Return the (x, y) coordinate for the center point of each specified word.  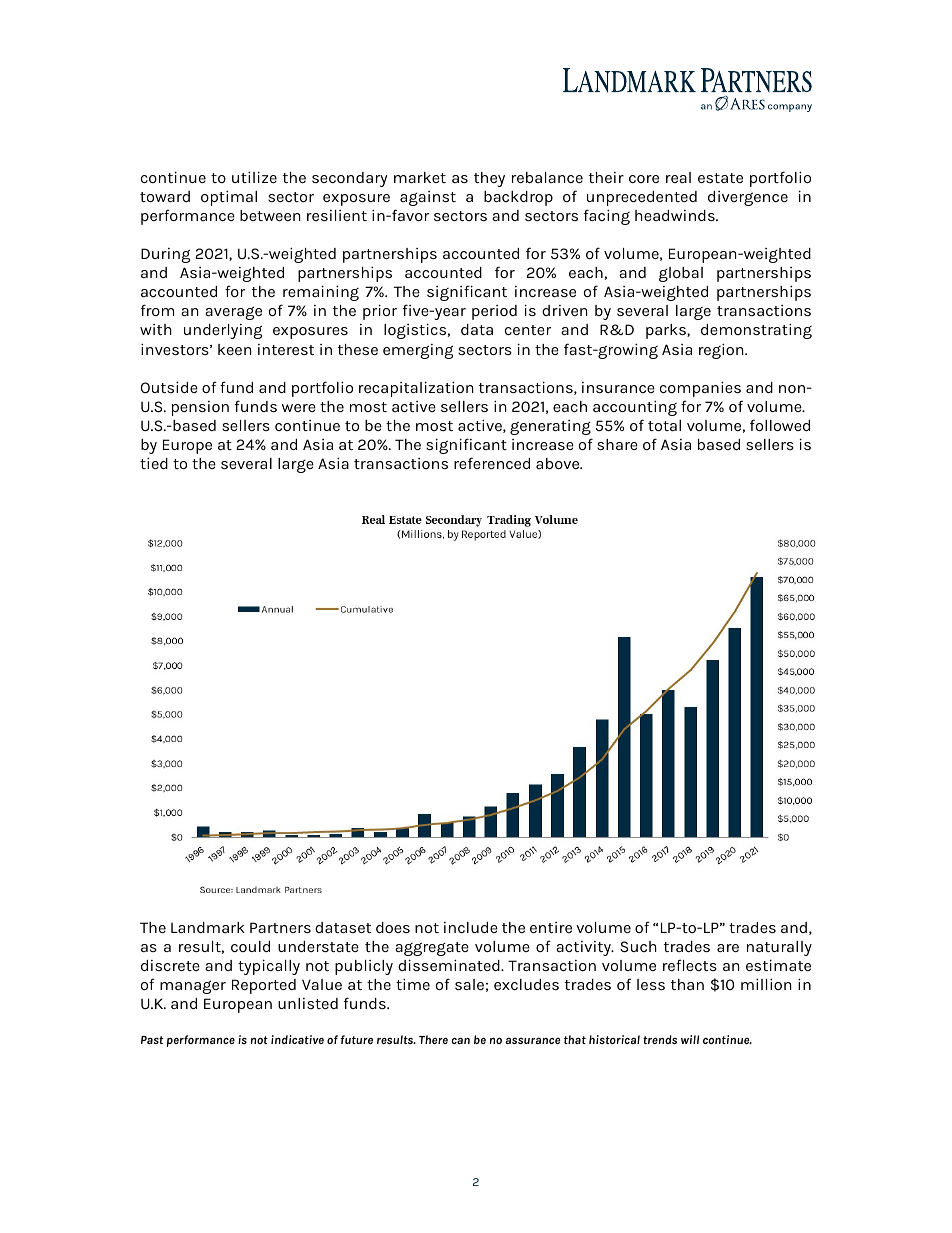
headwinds (676, 215)
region (722, 351)
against (428, 198)
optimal (229, 198)
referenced (492, 463)
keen (235, 349)
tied (154, 463)
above (559, 463)
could (250, 946)
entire (551, 927)
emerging (418, 351)
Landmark (208, 927)
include (471, 927)
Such (638, 946)
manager (193, 987)
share (617, 444)
